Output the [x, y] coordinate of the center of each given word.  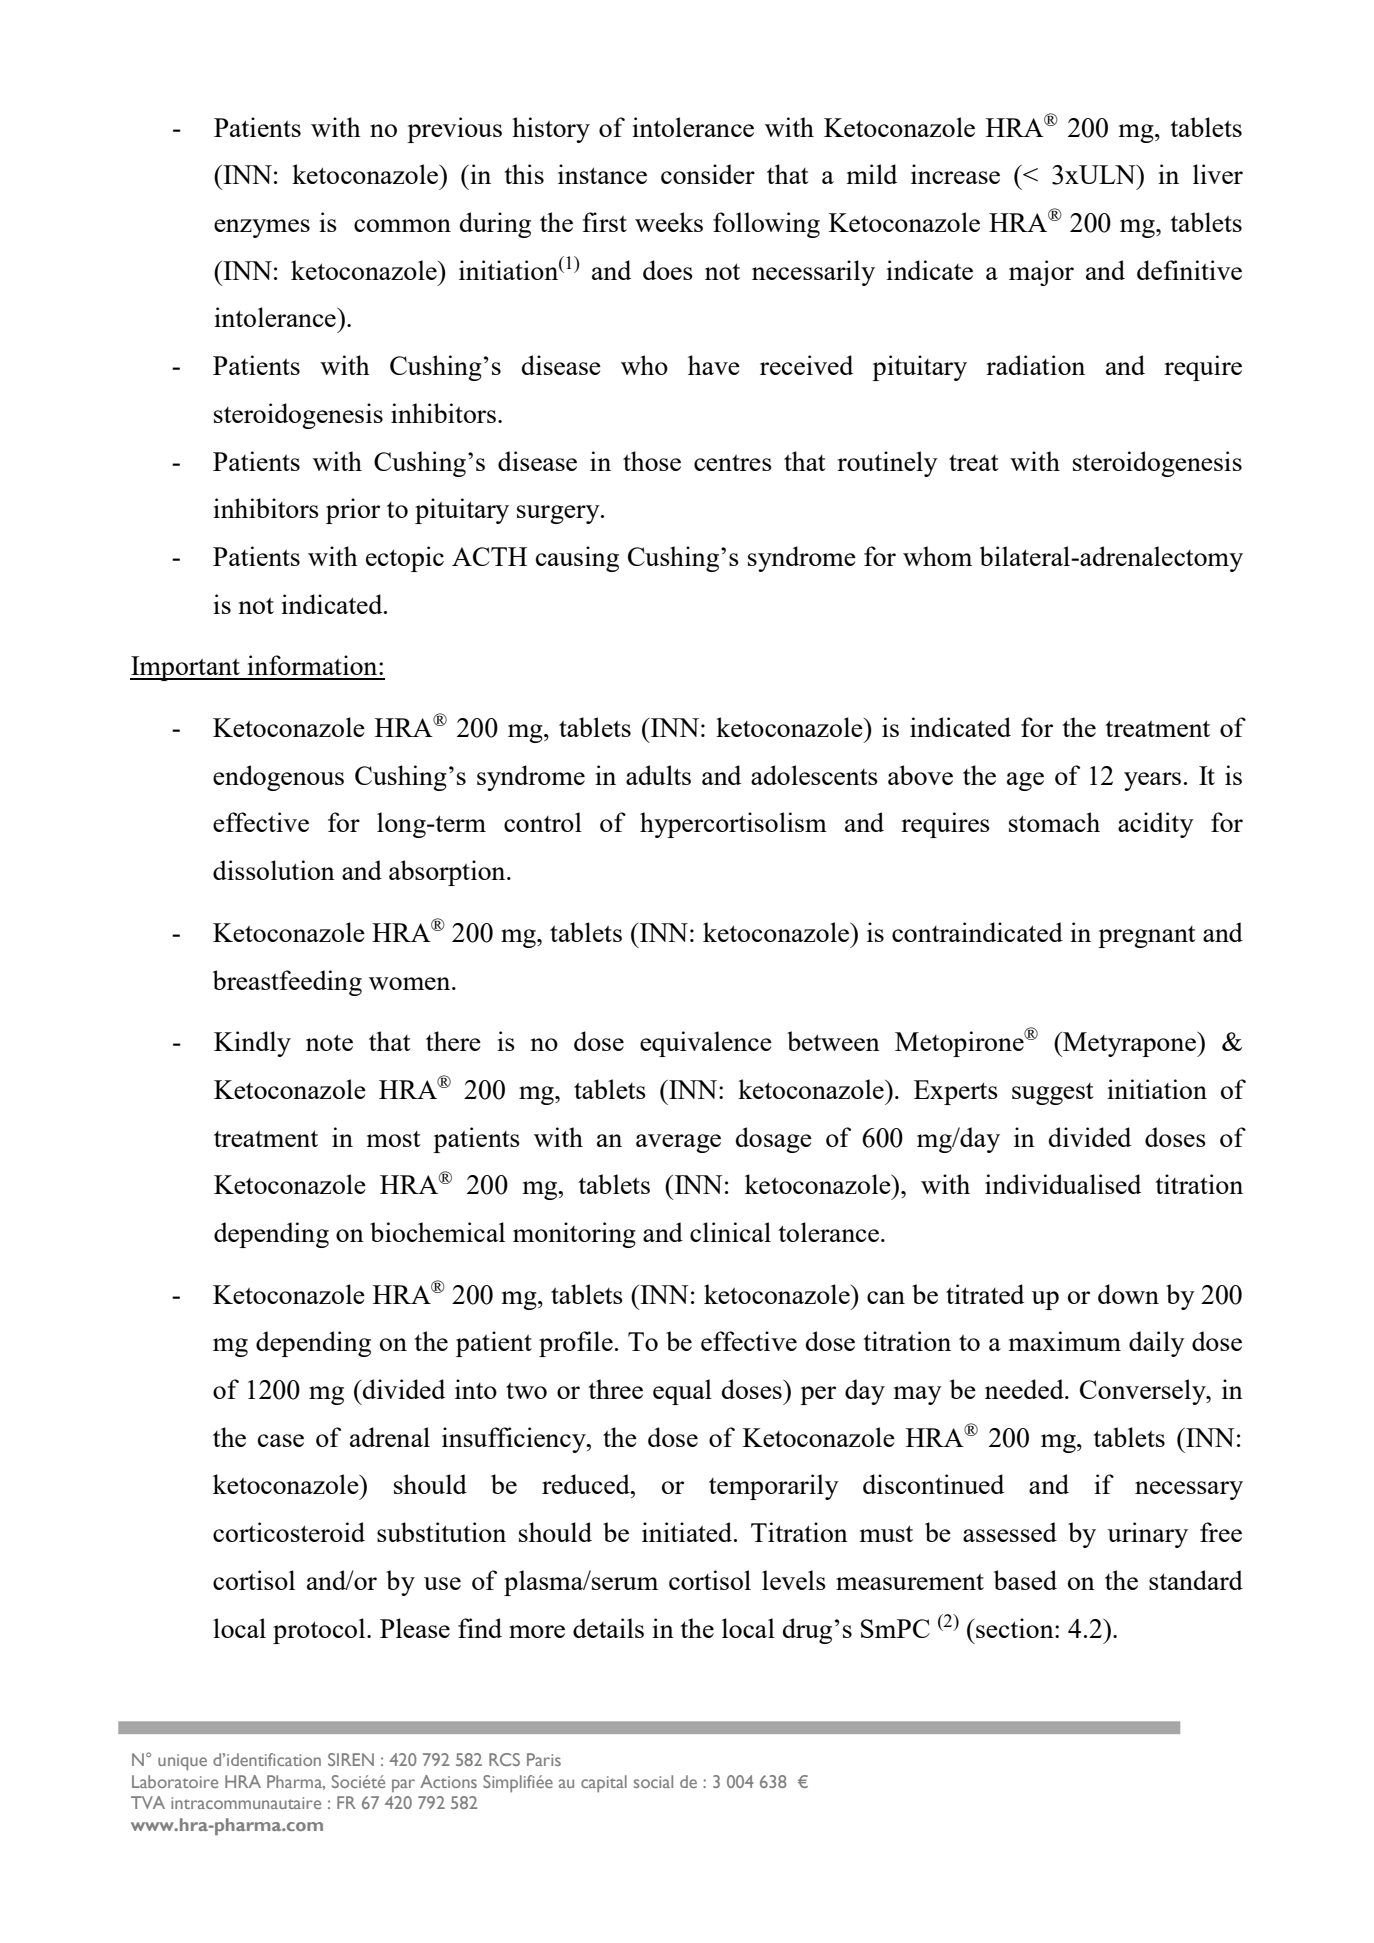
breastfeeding [287, 983]
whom [937, 556]
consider [708, 174]
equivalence [706, 1044]
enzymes [262, 228]
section [1015, 1628]
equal [682, 1392]
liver [1218, 174]
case [281, 1440]
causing [577, 559]
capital [604, 1783]
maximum [1065, 1341]
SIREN [351, 1759]
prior [353, 511]
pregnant [1147, 937]
